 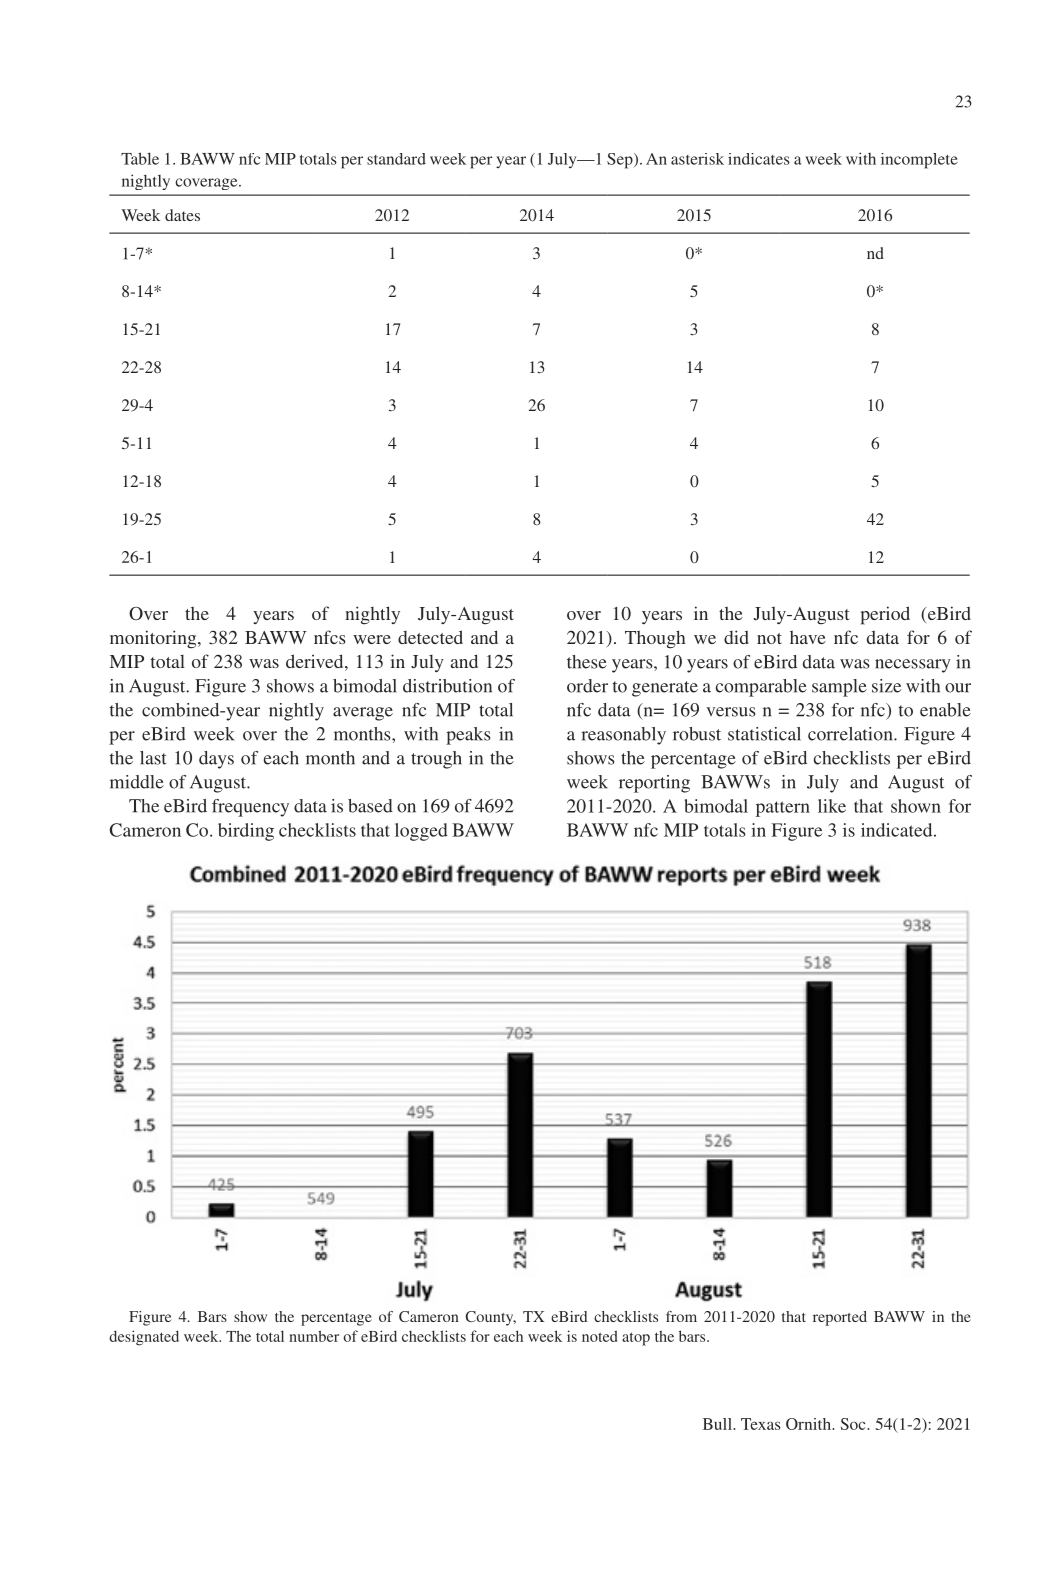 I want to click on noted, so click(x=599, y=1336).
